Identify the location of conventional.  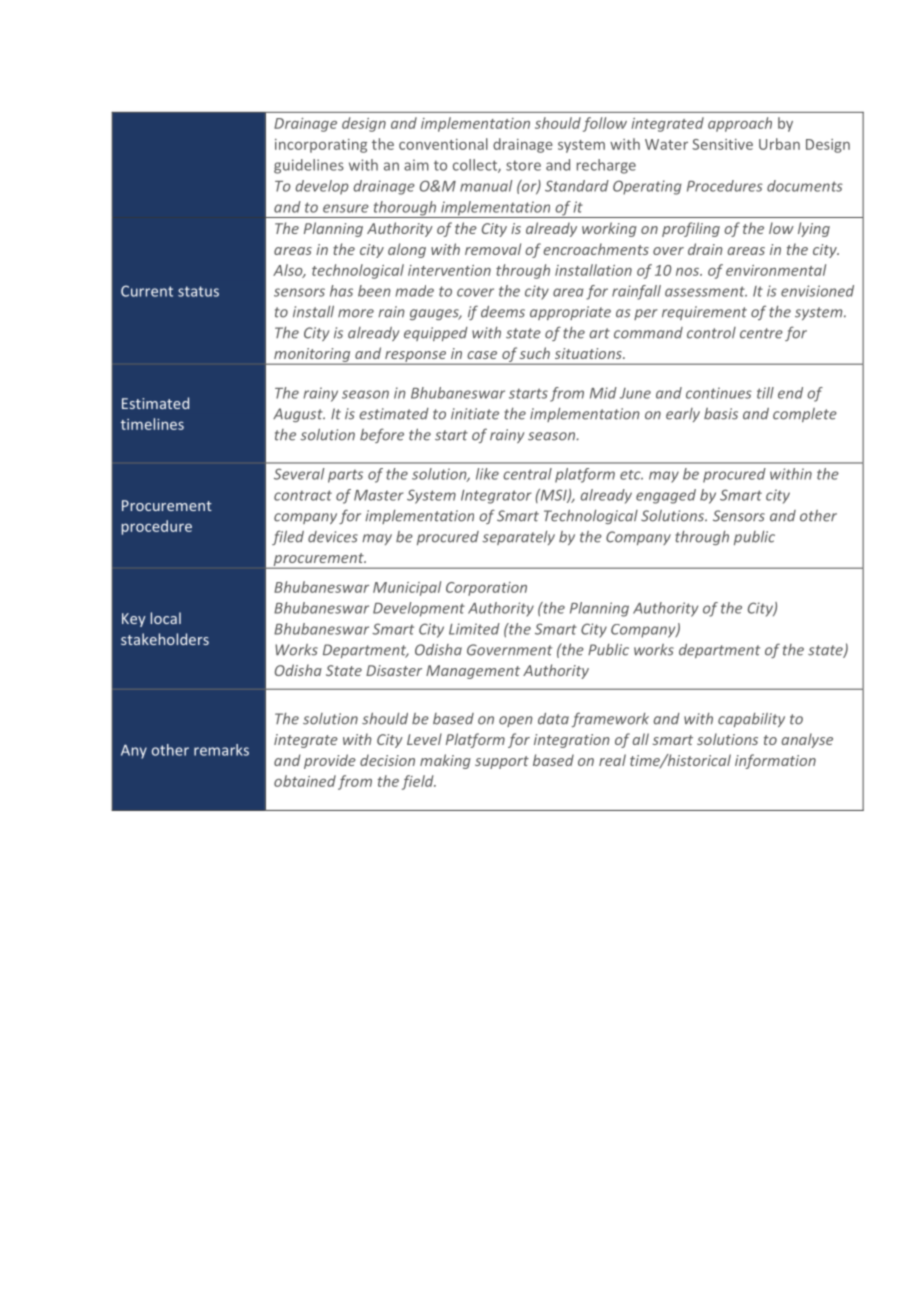
(443, 144).
